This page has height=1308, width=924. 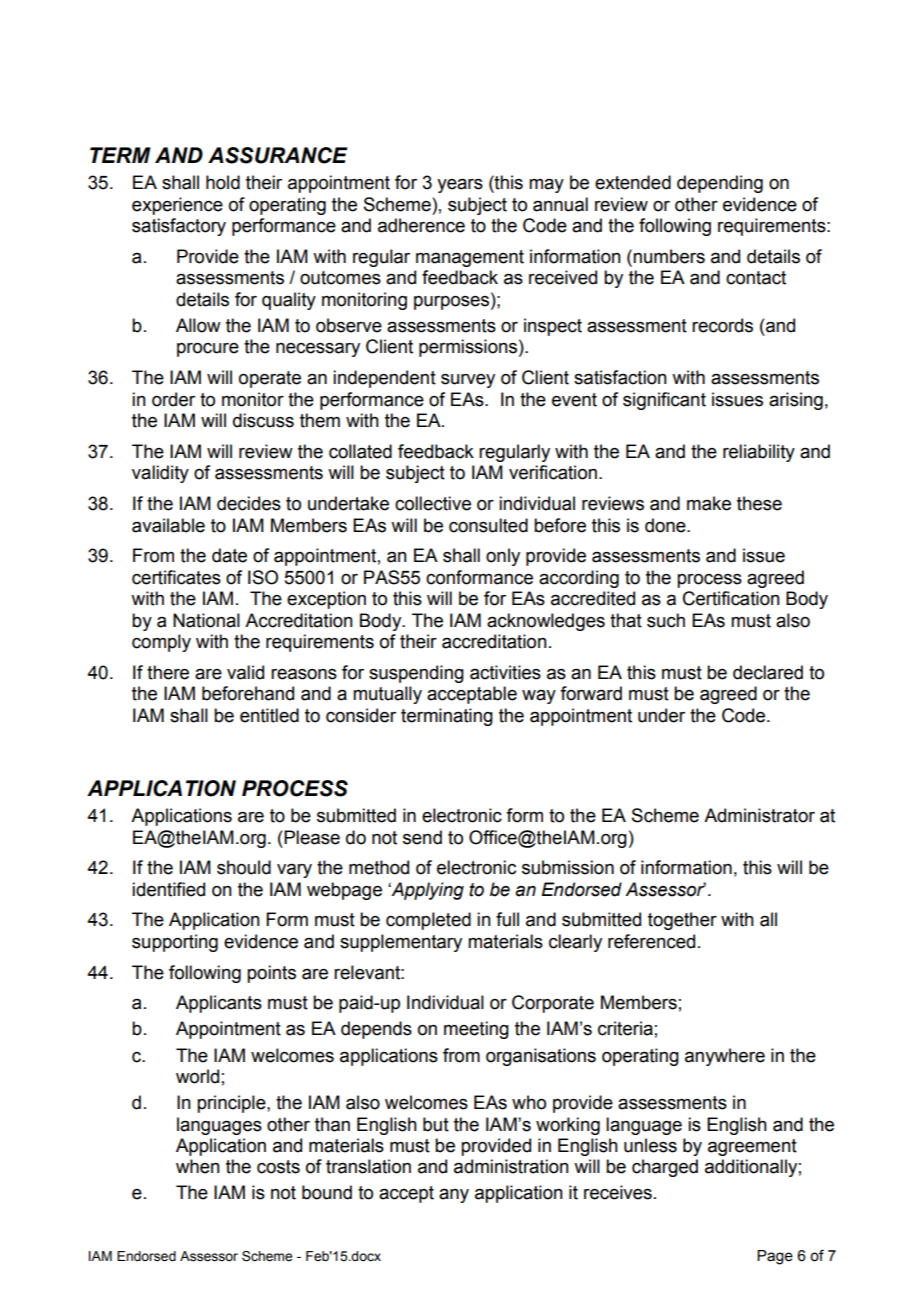 What do you see at coordinates (223, 182) in the page?
I see `hold` at bounding box center [223, 182].
